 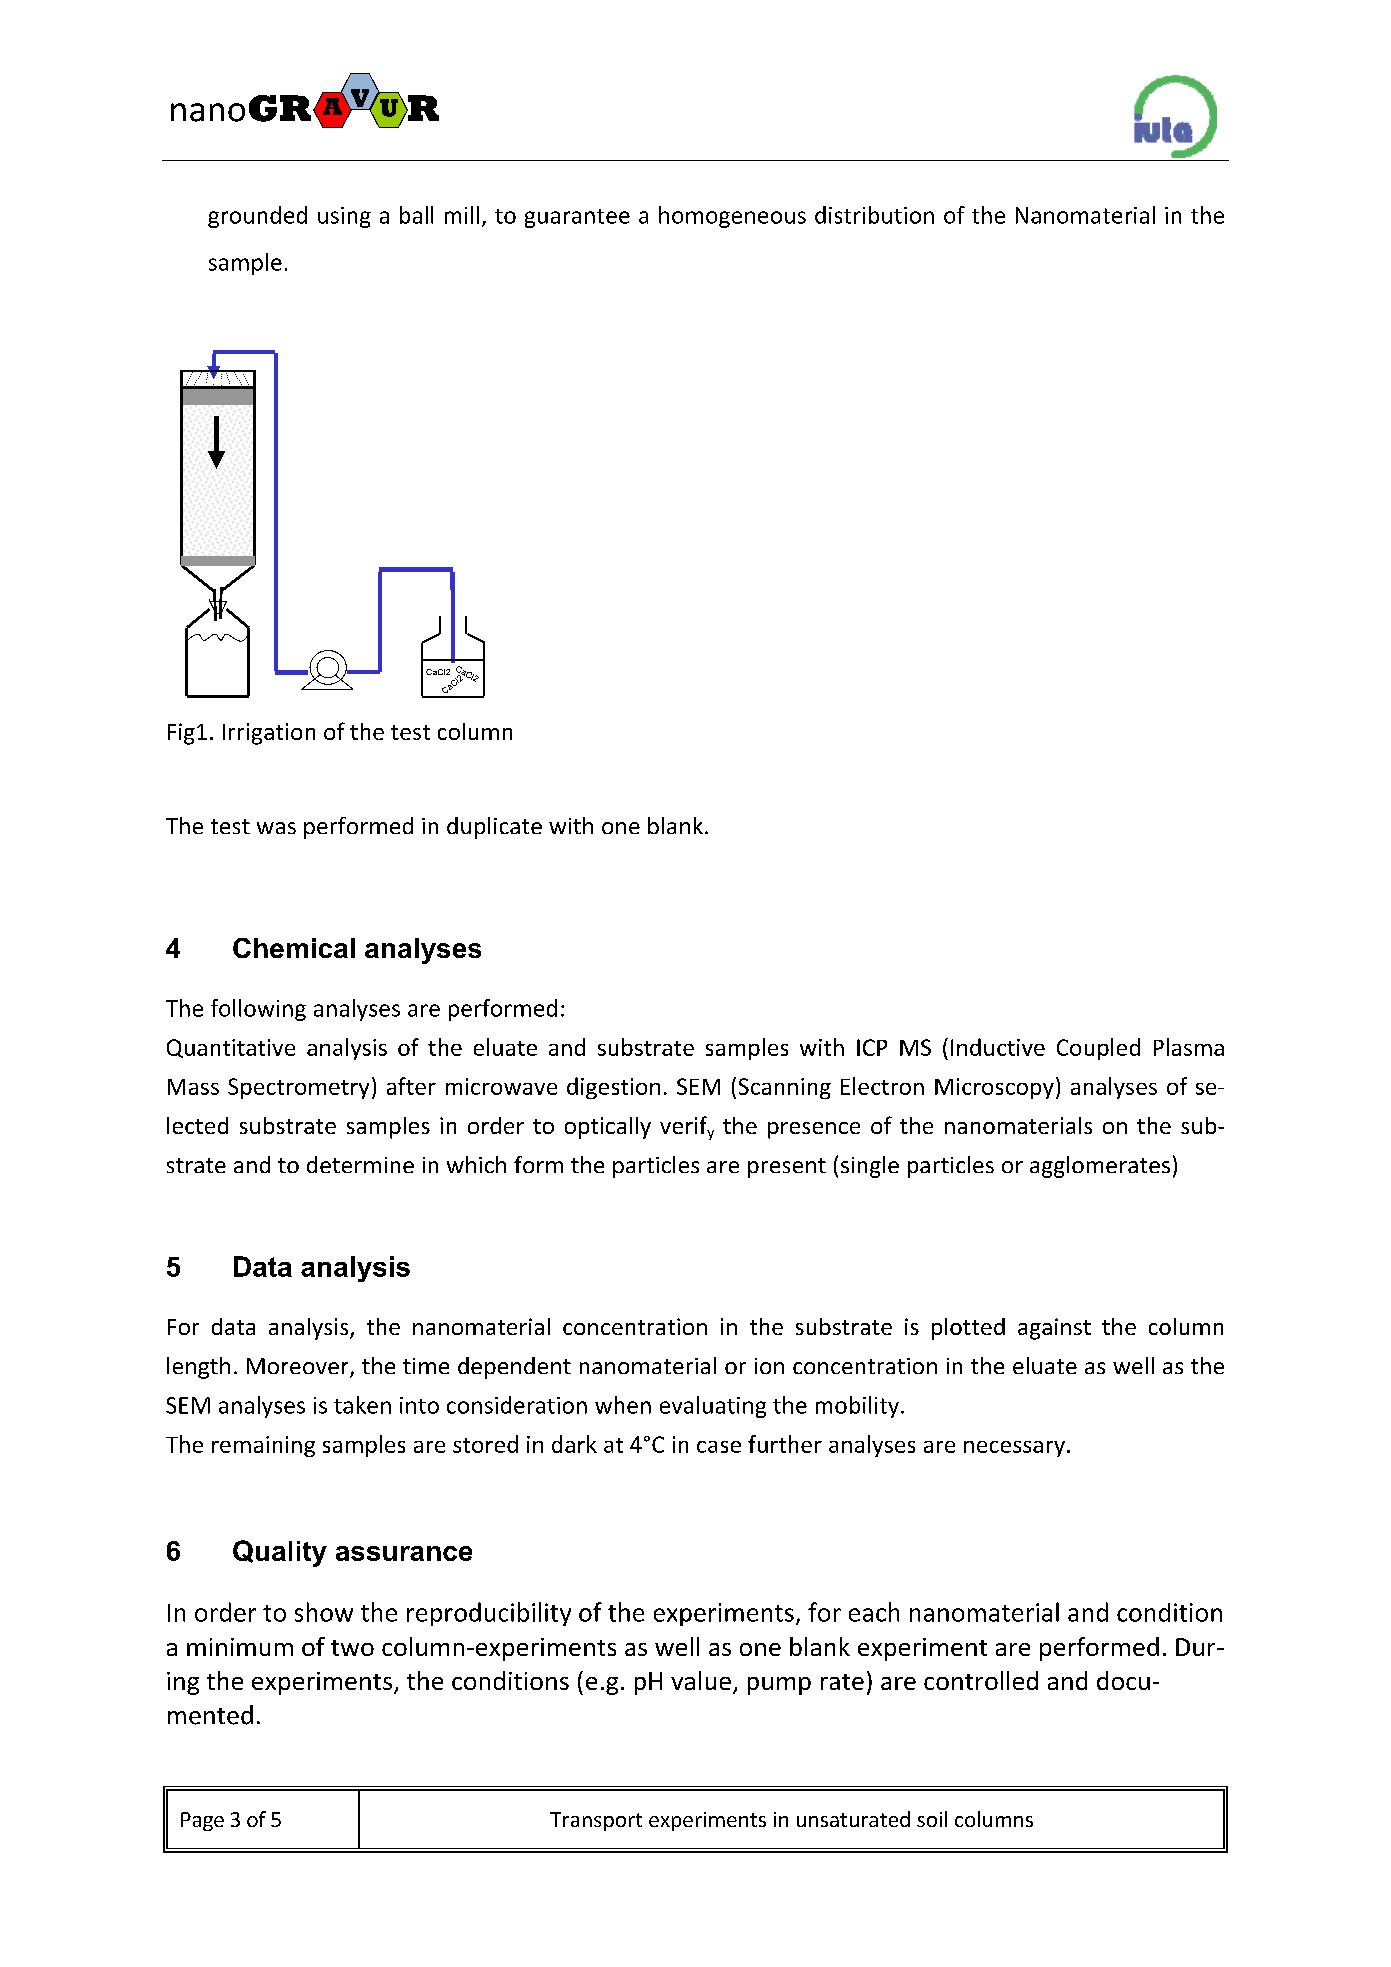 What do you see at coordinates (596, 1821) in the image?
I see `Transport` at bounding box center [596, 1821].
